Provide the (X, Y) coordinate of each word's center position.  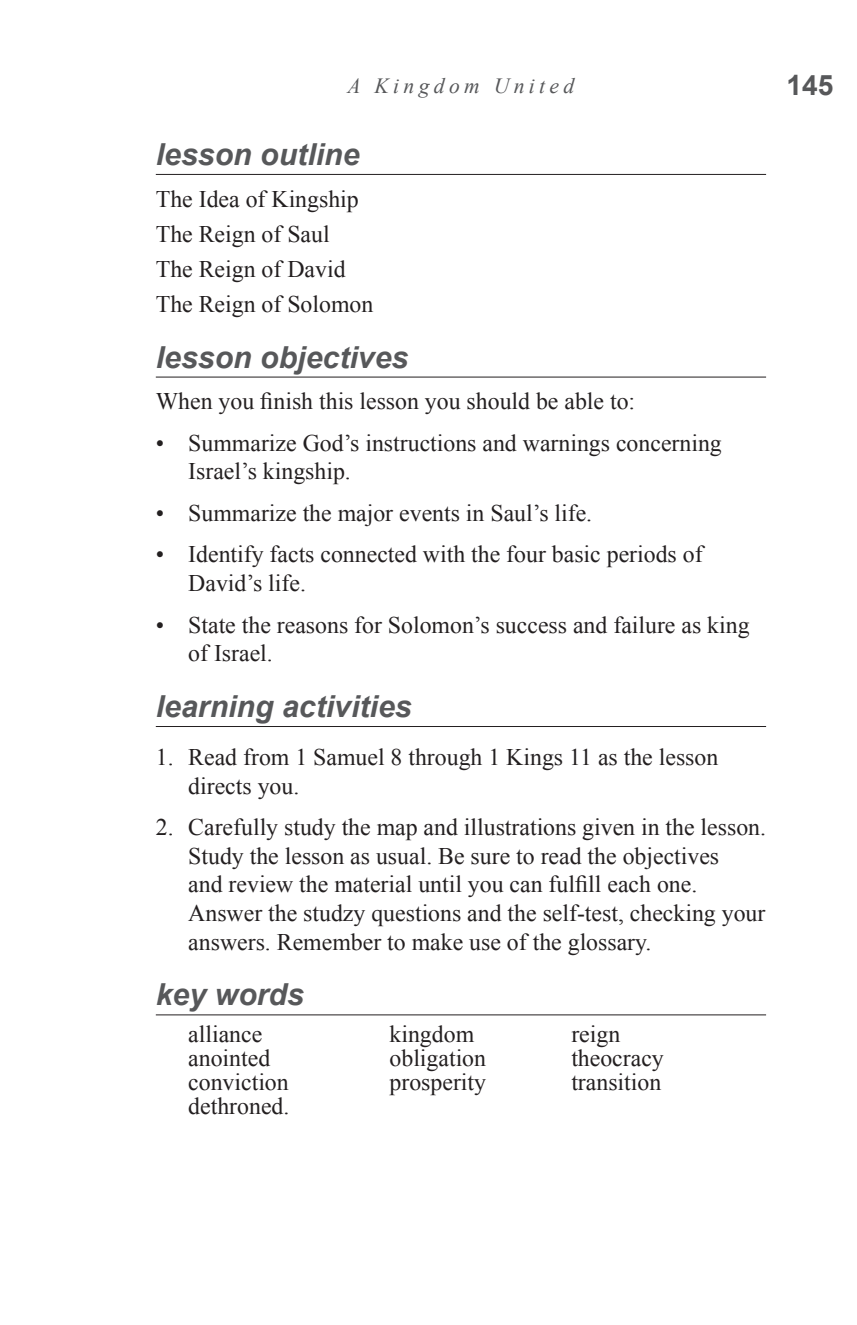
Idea (219, 199)
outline (311, 154)
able (584, 401)
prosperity (438, 1084)
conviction (238, 1082)
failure (644, 625)
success (531, 628)
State (212, 625)
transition (616, 1082)
